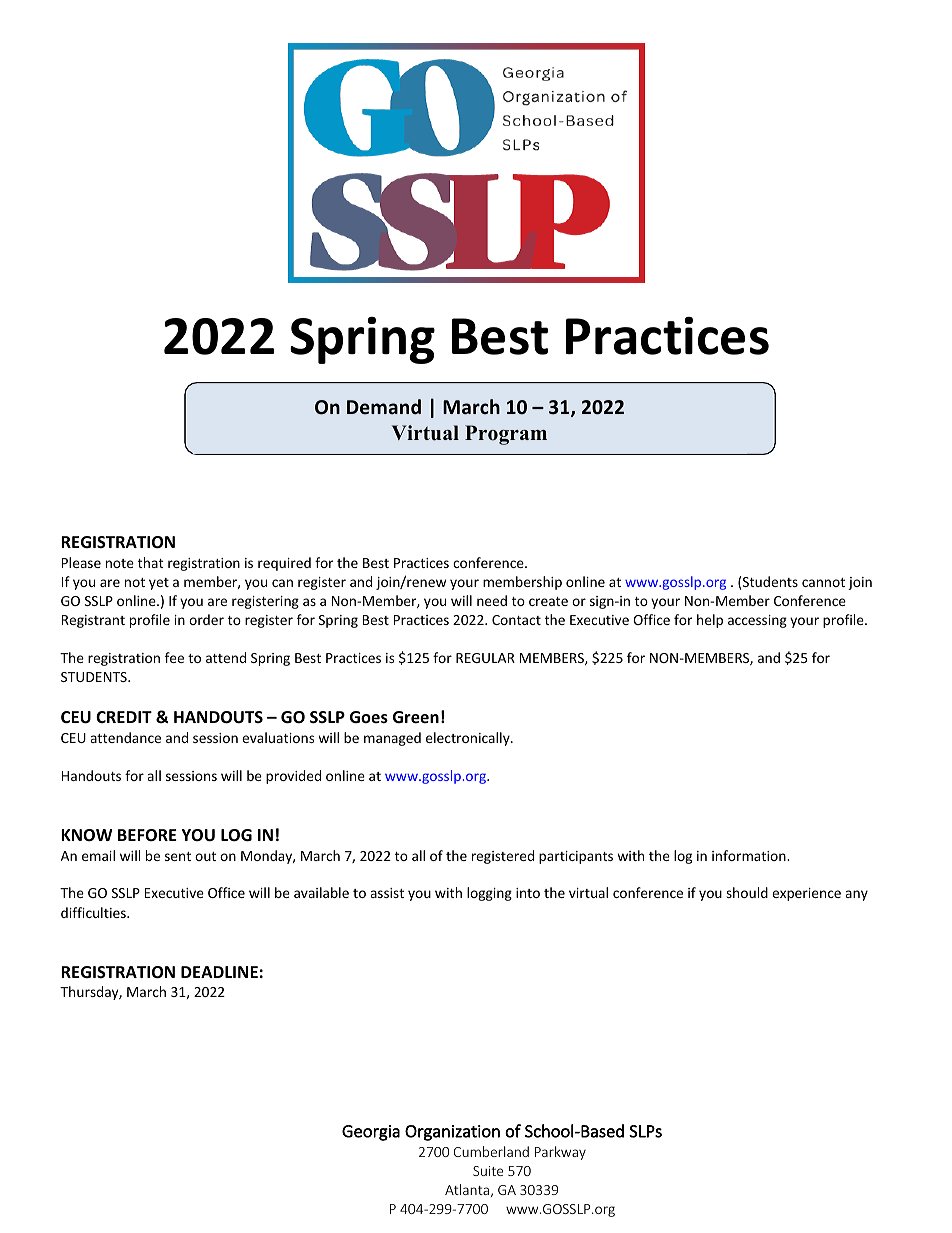 The image size is (952, 1233). Describe the element at coordinates (506, 435) in the screenshot. I see `Program` at that location.
